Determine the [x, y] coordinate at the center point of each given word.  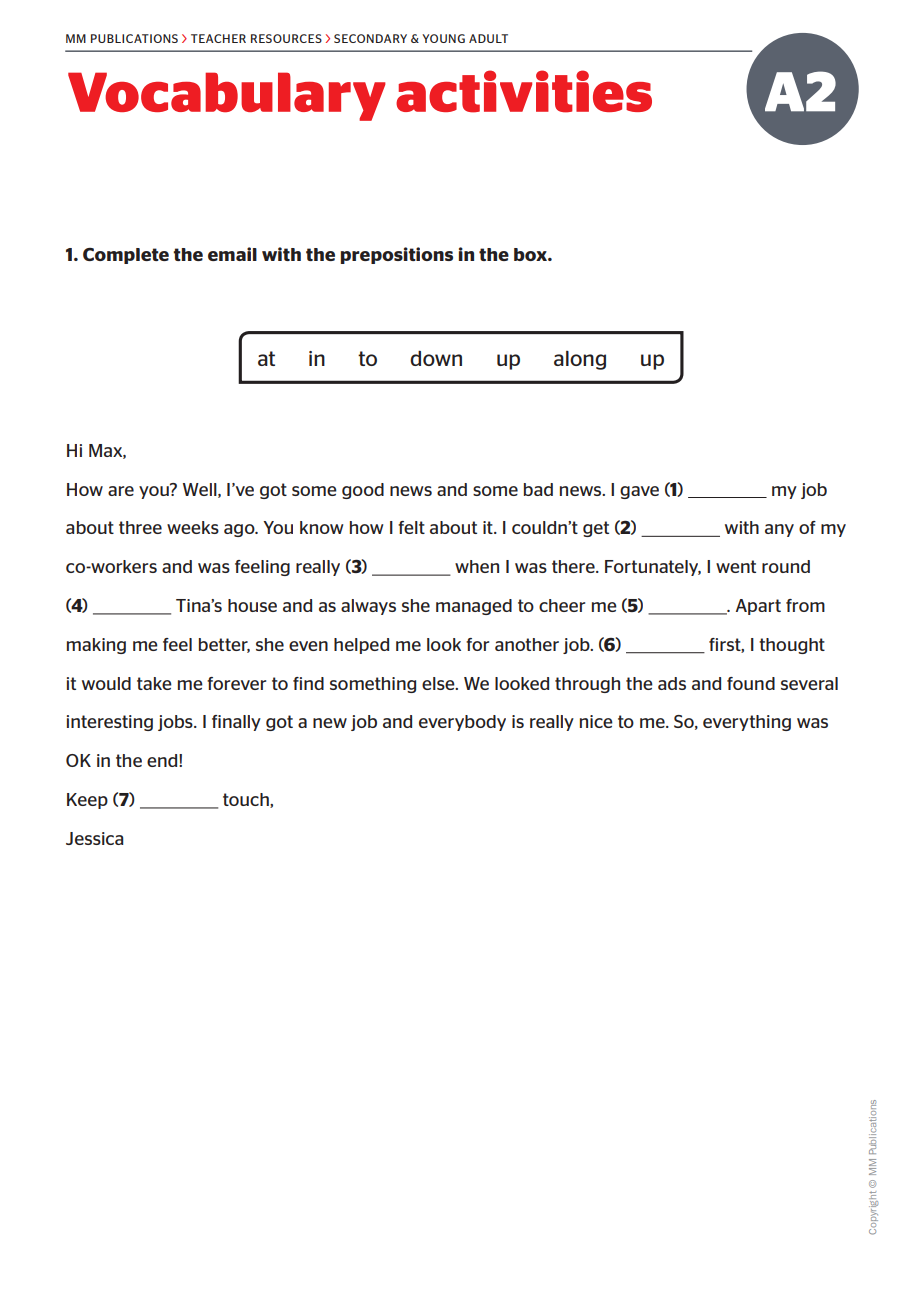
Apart [758, 607]
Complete [126, 256]
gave [639, 492]
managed [474, 607]
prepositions [397, 255]
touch [247, 800]
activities [524, 91]
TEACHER [218, 38]
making [96, 646]
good [363, 491]
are [121, 491]
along [580, 360]
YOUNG [443, 38]
